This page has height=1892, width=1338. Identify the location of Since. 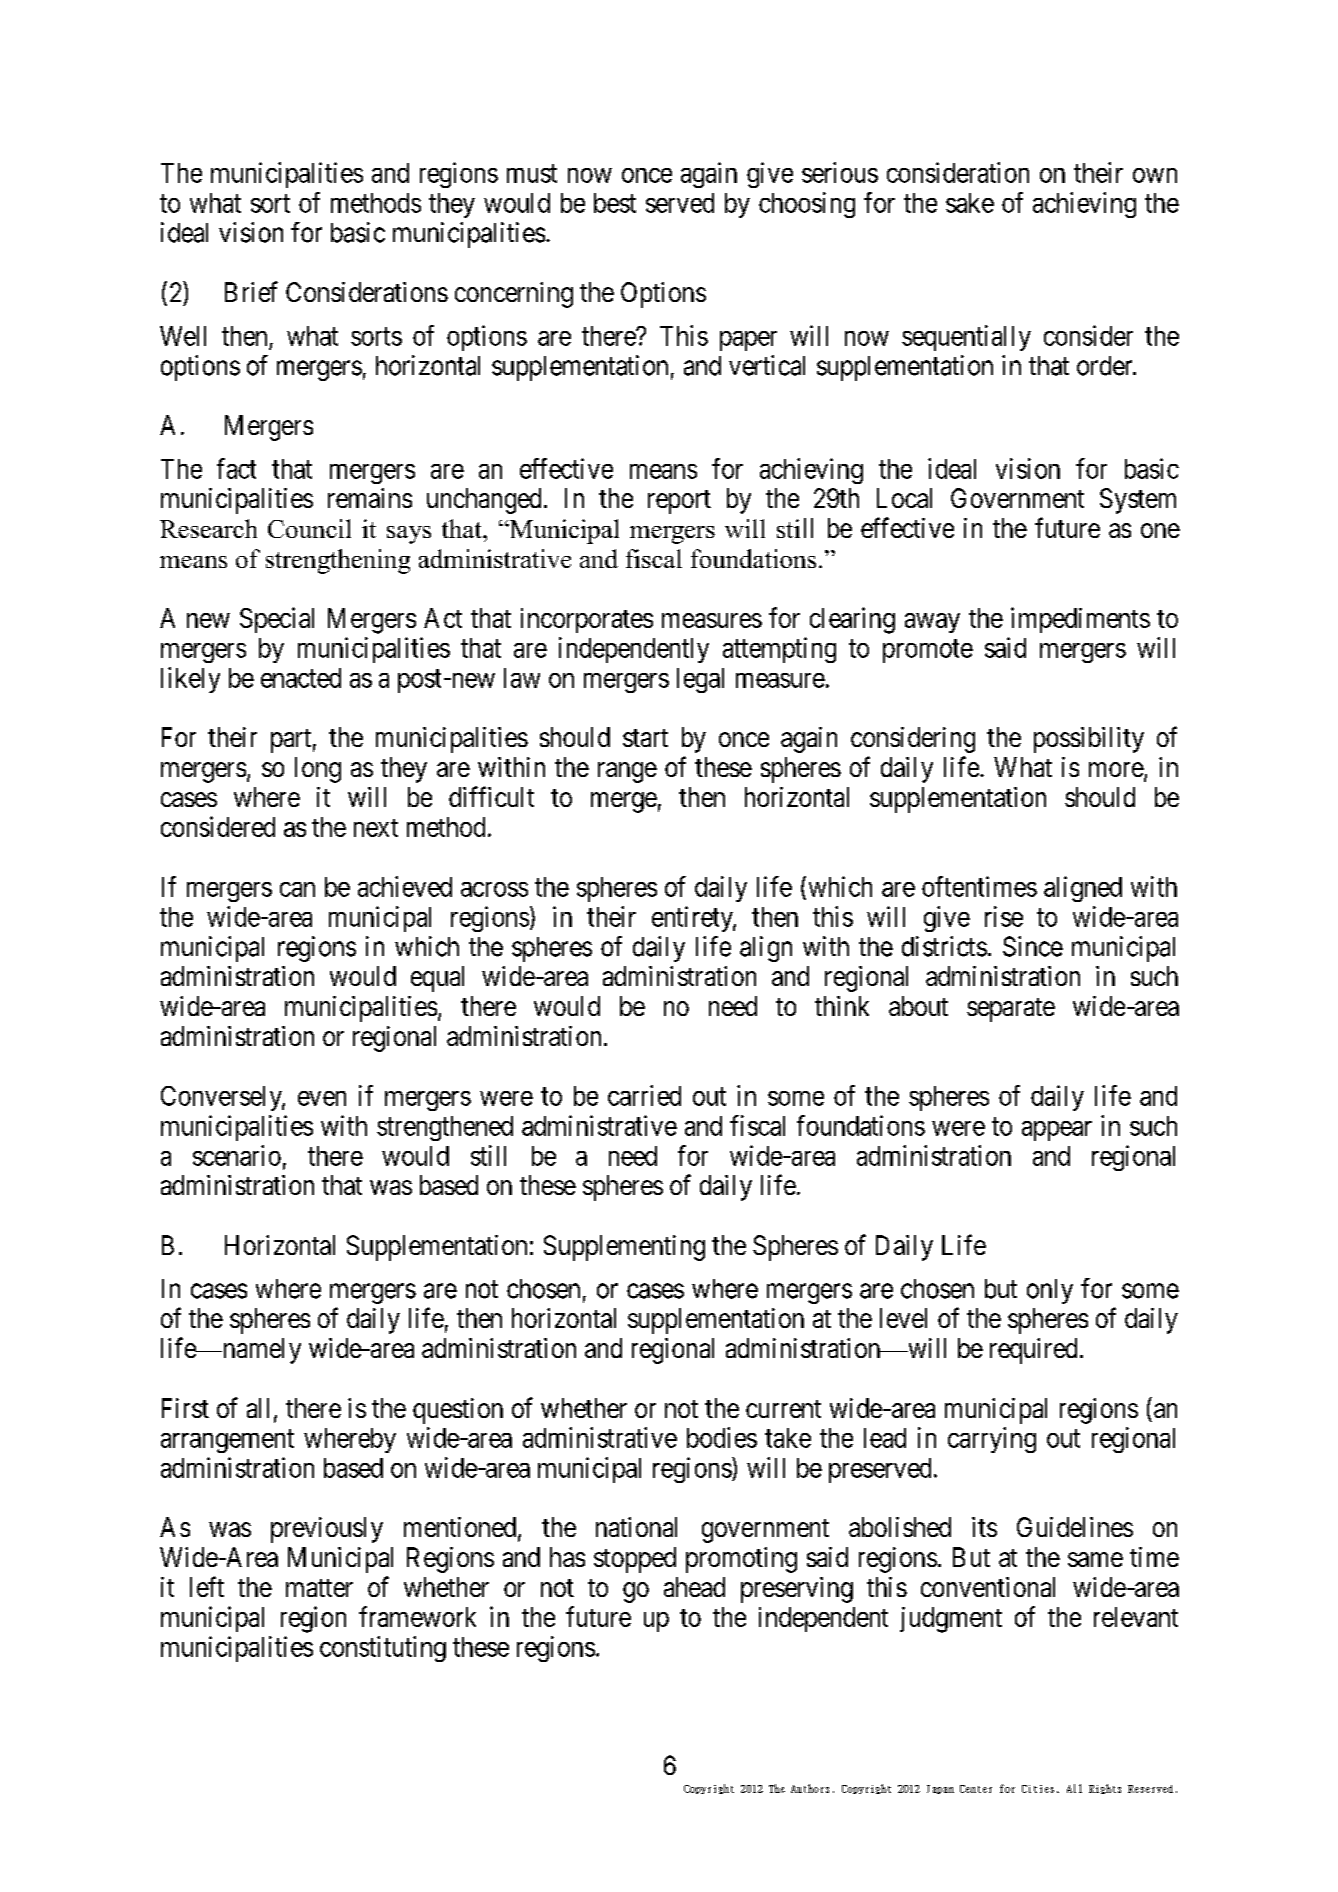
(1033, 946).
